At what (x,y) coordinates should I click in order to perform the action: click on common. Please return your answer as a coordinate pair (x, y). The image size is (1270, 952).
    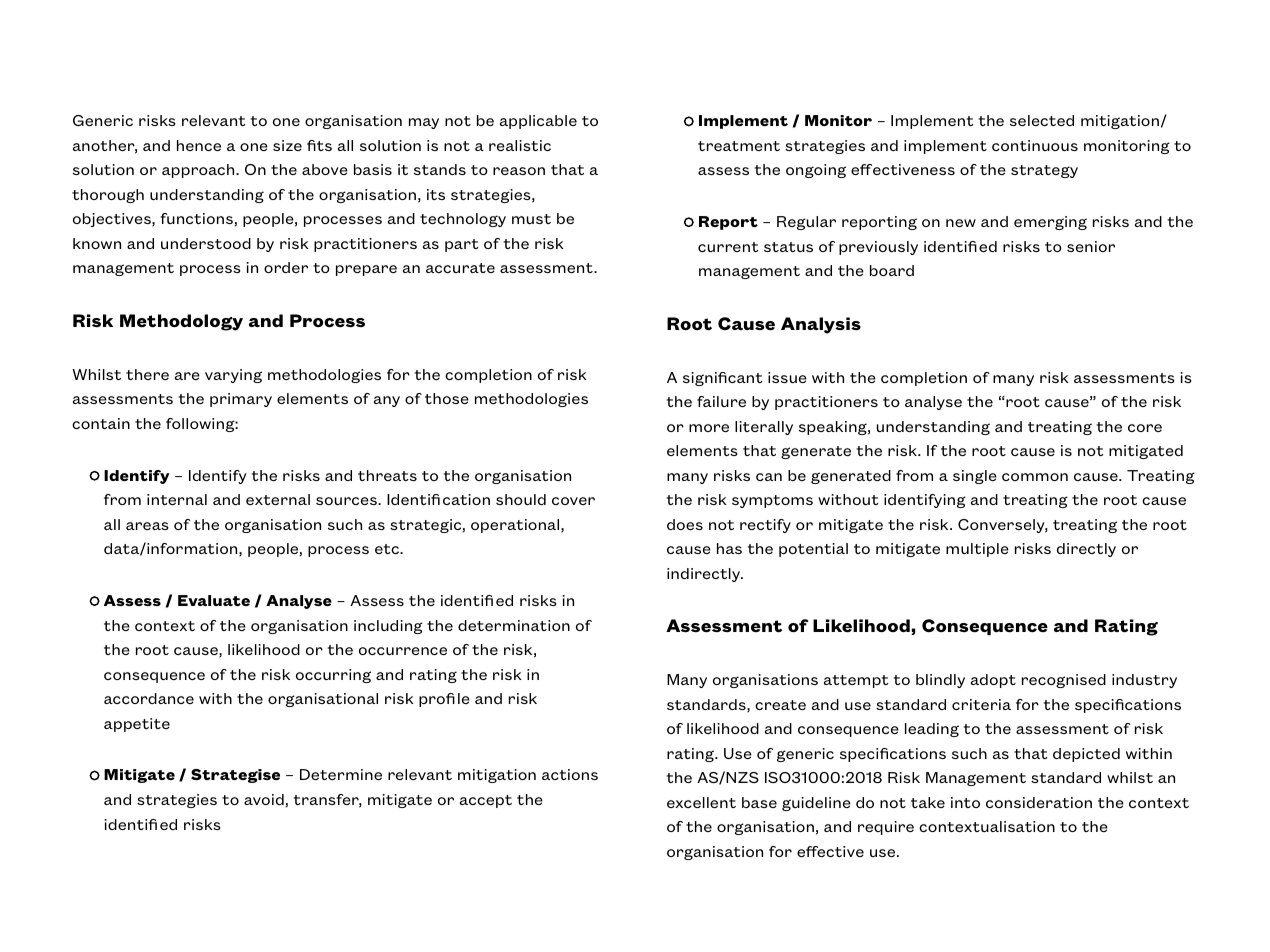
    Looking at the image, I should click on (1035, 477).
